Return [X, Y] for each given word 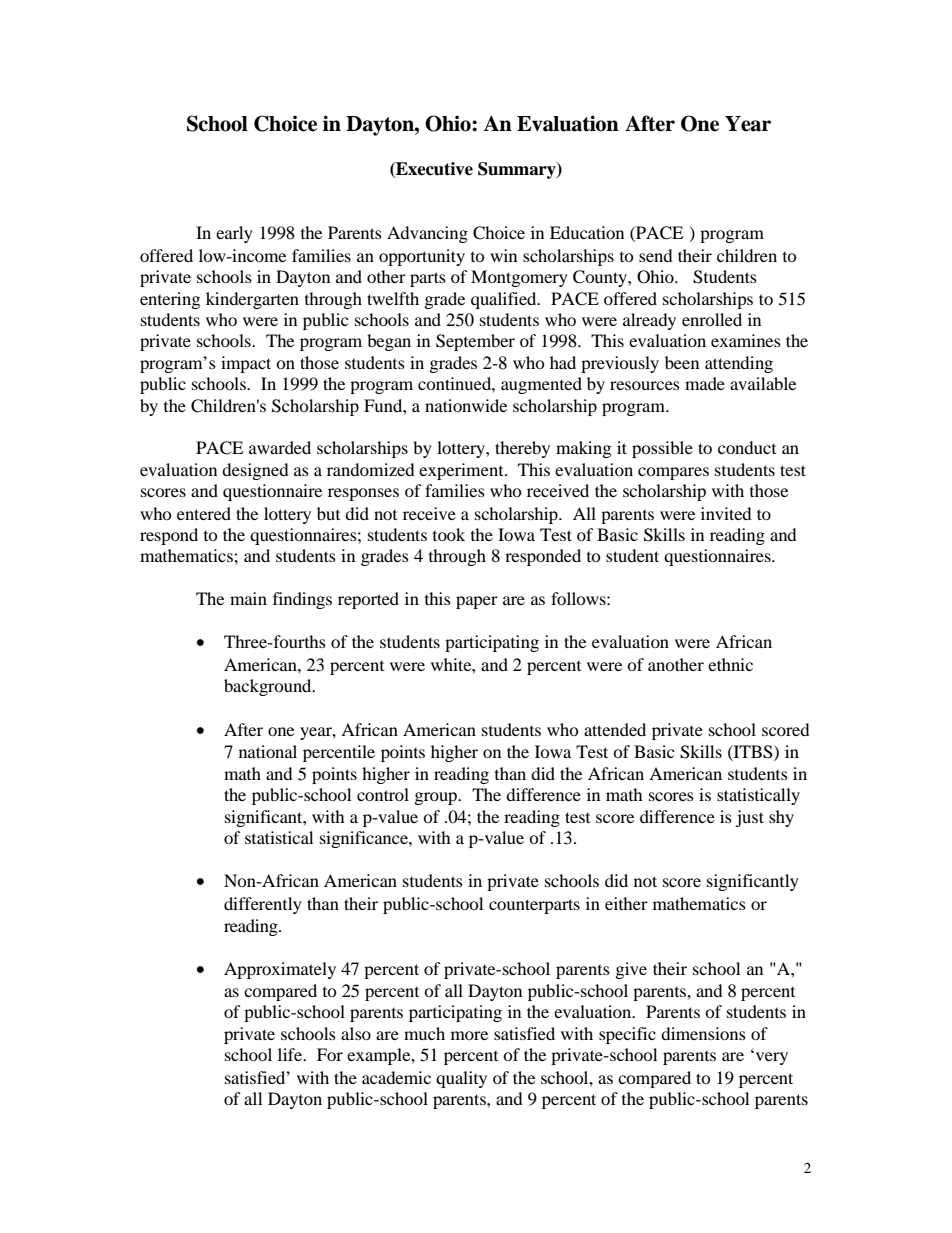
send [656, 255]
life [291, 1054]
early [234, 234]
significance [365, 839]
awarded [280, 447]
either [626, 903]
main [248, 598]
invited [726, 513]
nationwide [466, 405]
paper [477, 602]
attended [615, 729]
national [268, 751]
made [705, 383]
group [437, 798]
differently [263, 905]
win [503, 255]
